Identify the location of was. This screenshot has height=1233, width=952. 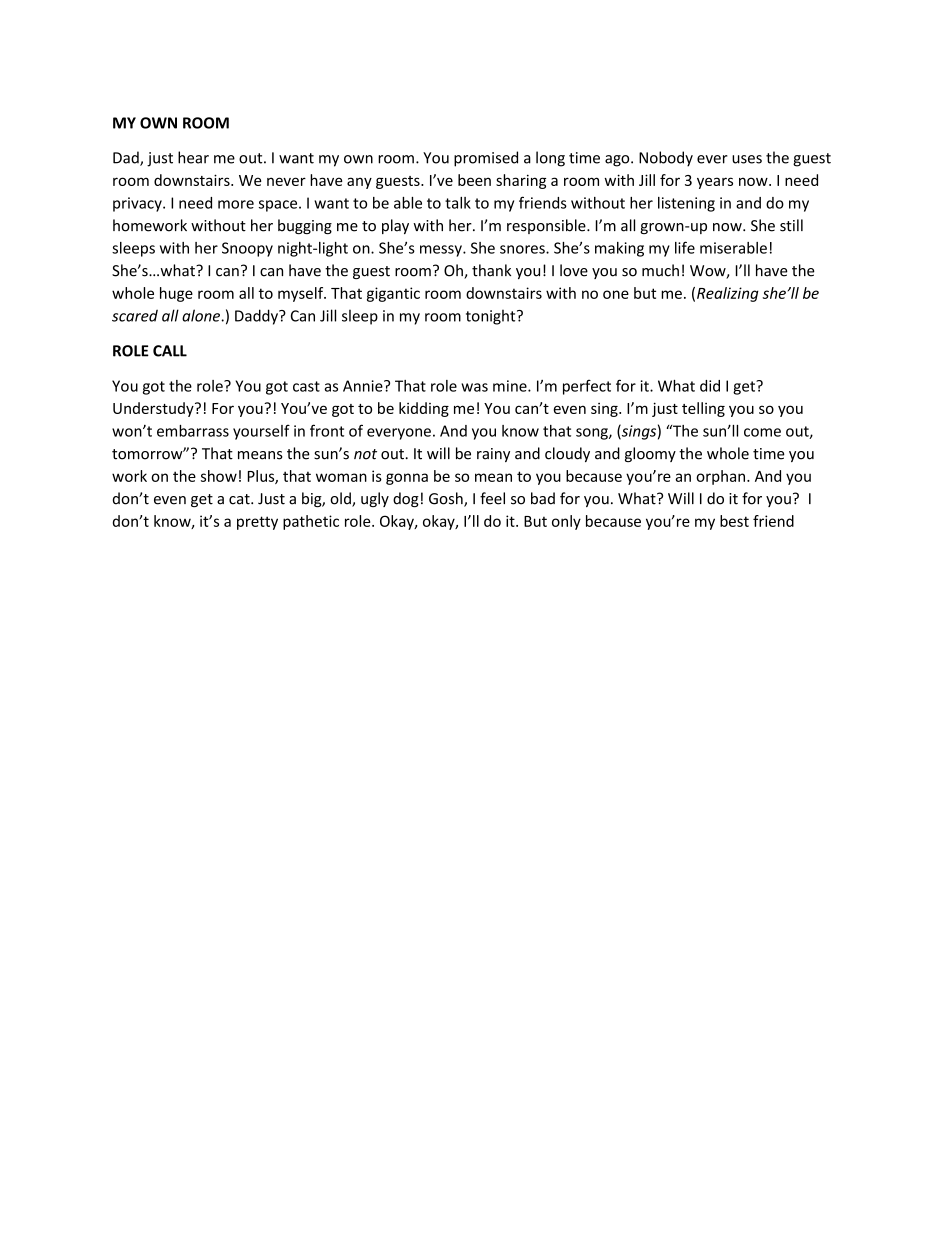
(474, 387).
